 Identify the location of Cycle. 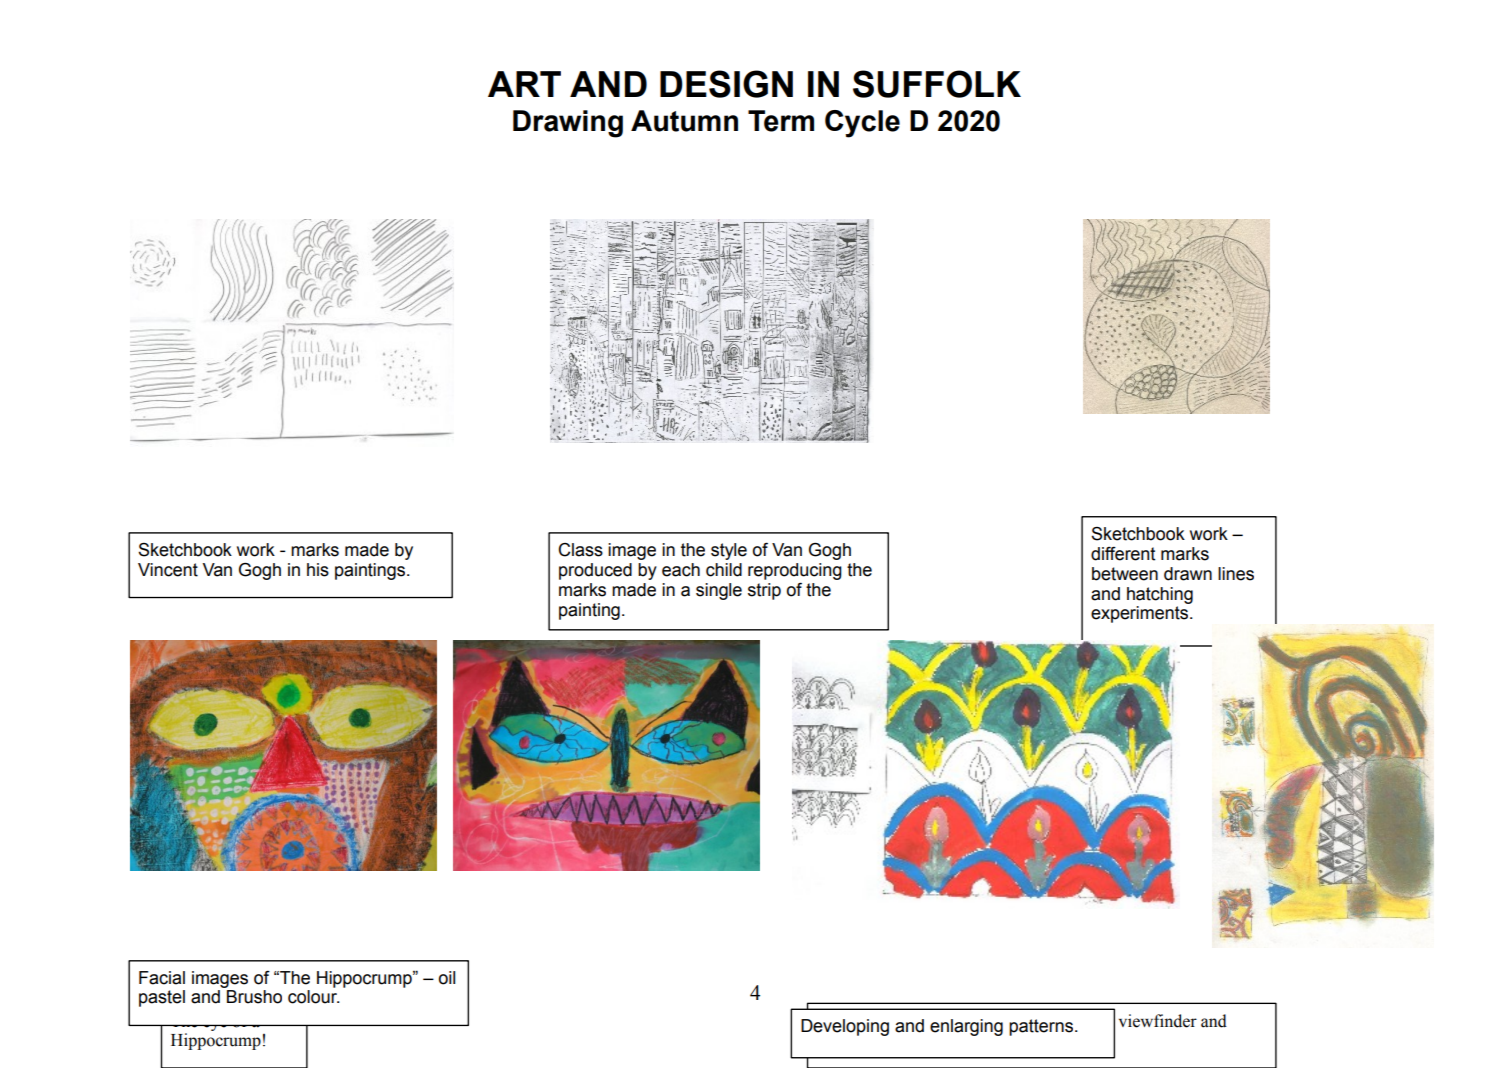
(862, 124).
